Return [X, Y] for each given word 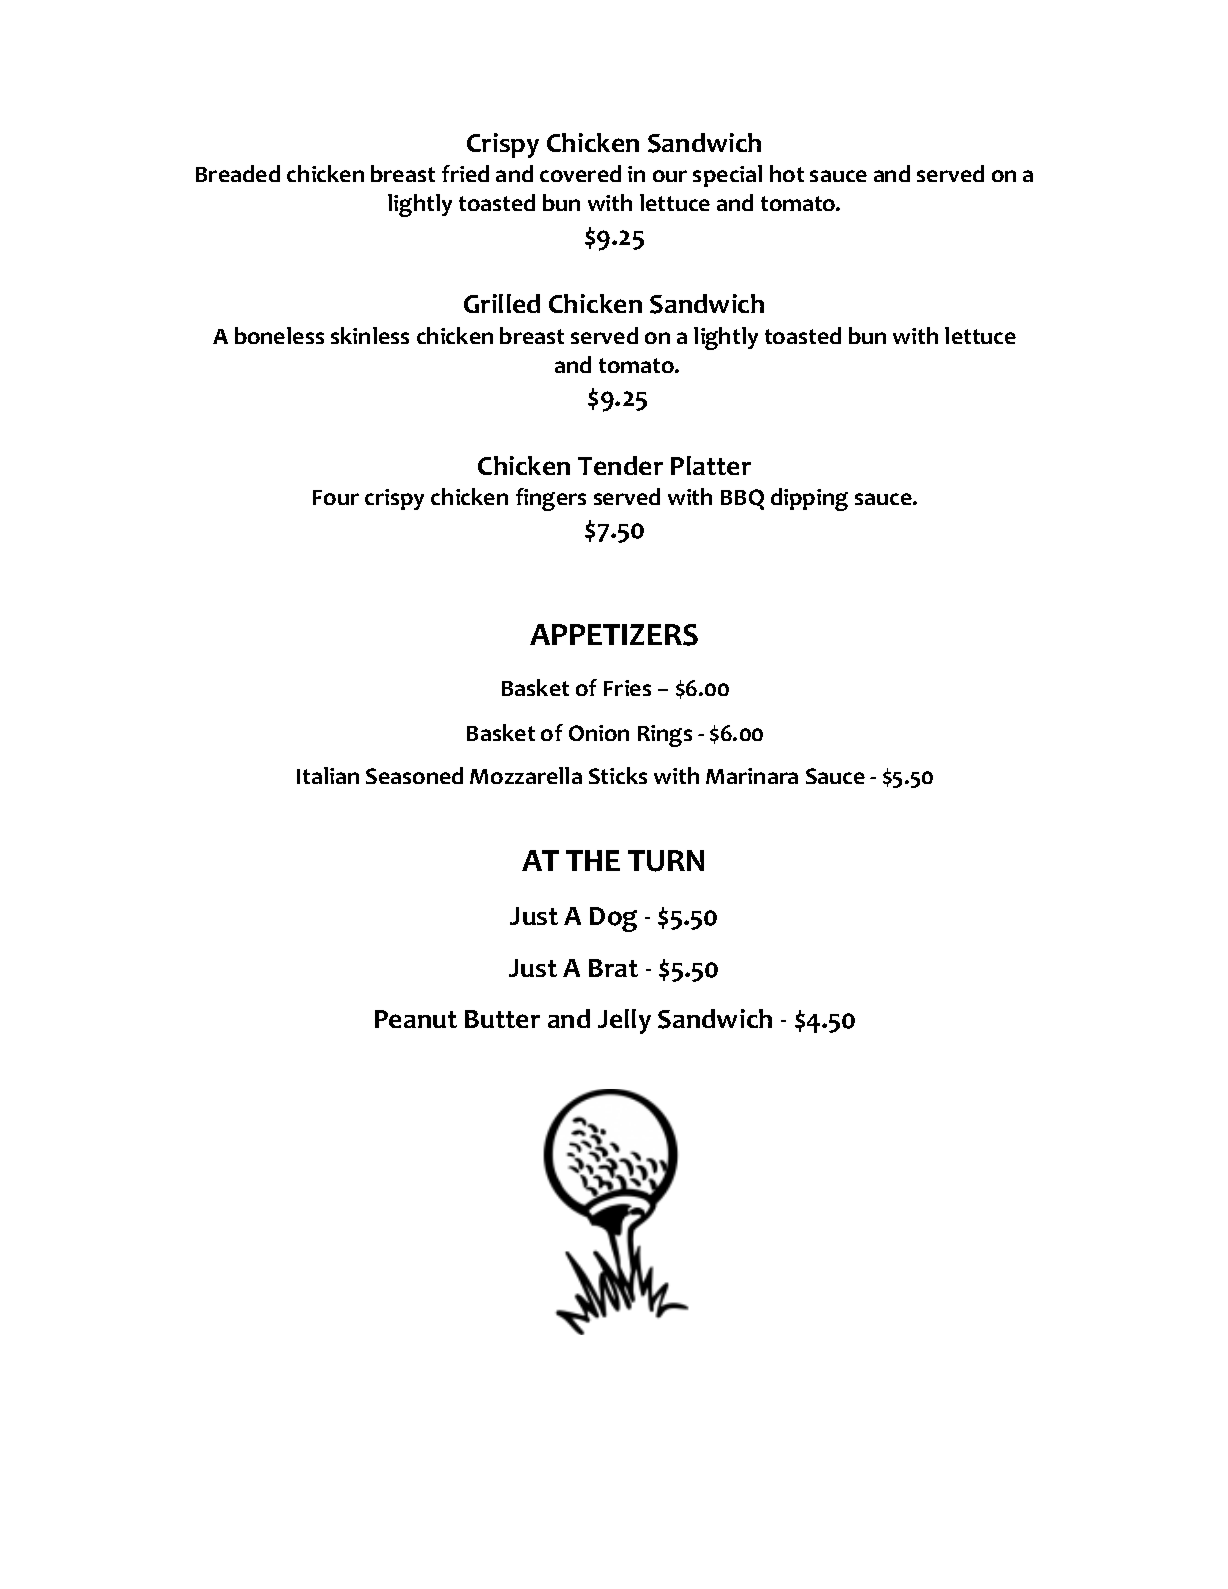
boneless [279, 335]
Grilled [502, 303]
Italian [328, 775]
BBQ [742, 499]
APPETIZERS [614, 635]
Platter [711, 465]
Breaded [238, 173]
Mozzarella [526, 775]
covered [580, 173]
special [727, 176]
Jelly [624, 1021]
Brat [613, 968]
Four [336, 497]
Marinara [752, 776]
